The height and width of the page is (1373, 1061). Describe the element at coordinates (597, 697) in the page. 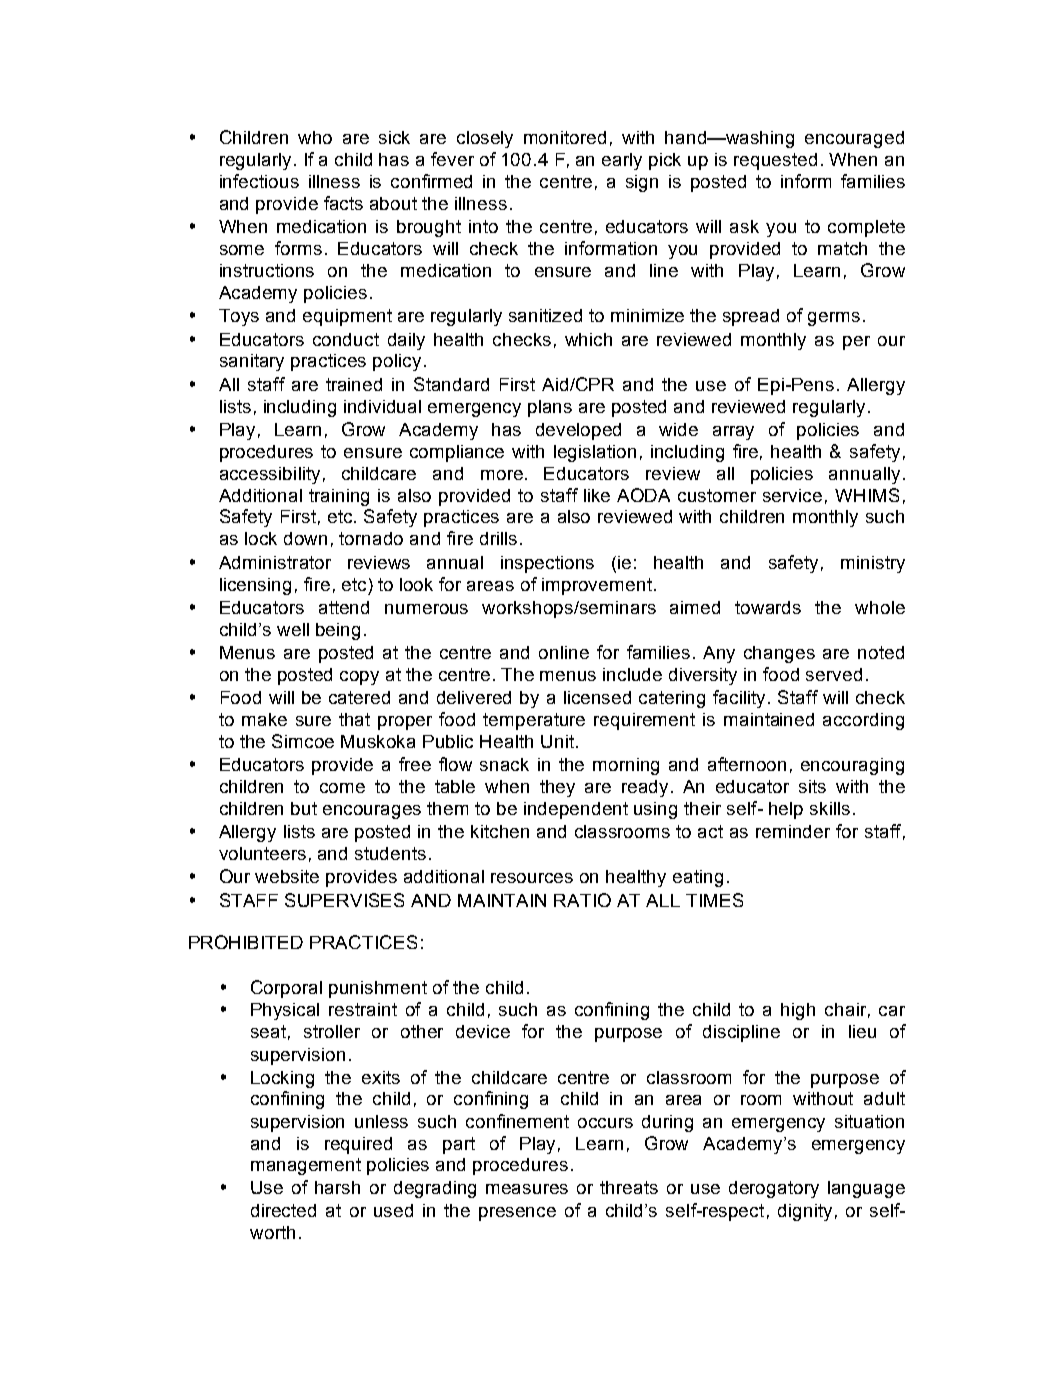

I see `licensed` at that location.
